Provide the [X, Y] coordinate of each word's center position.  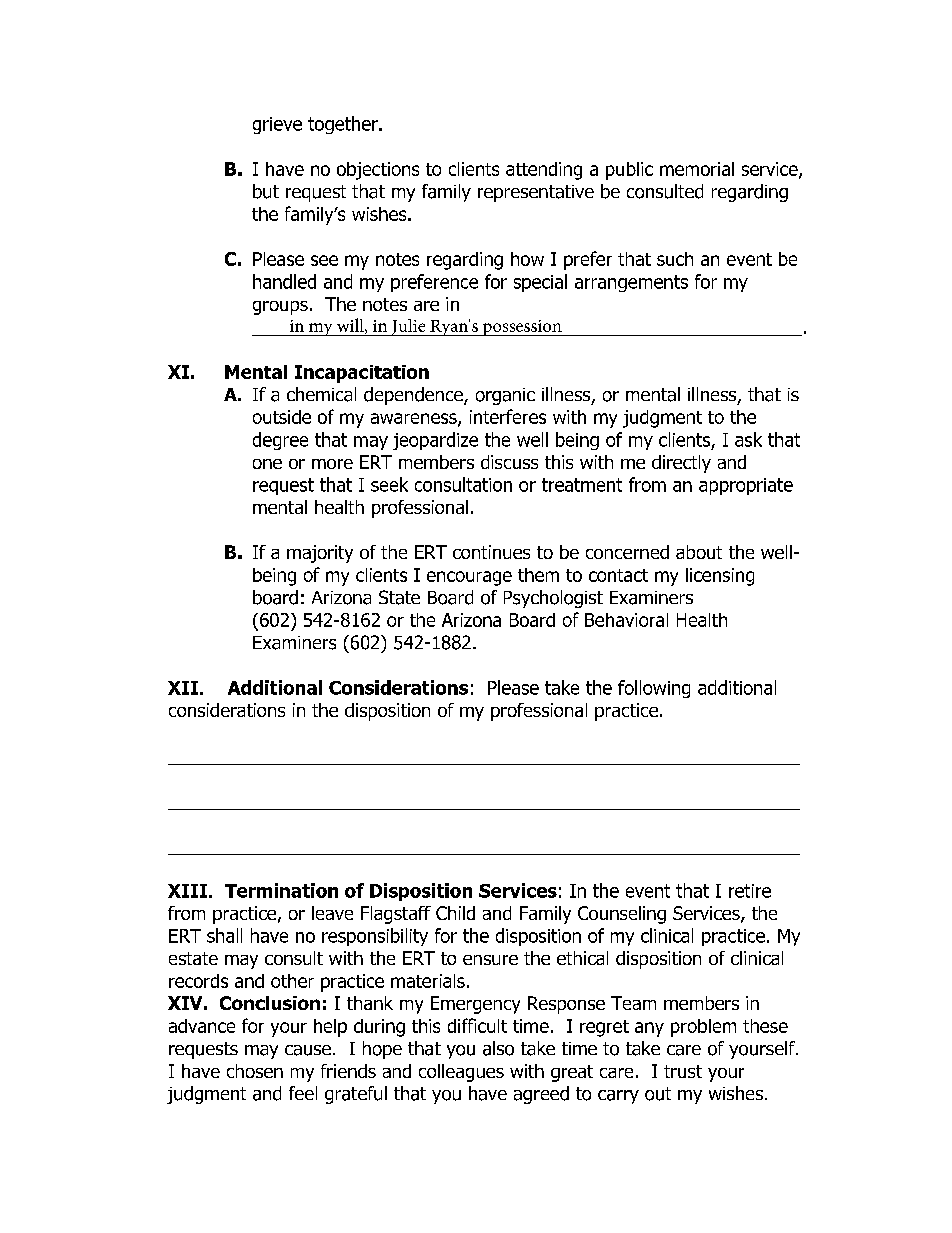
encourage [469, 578]
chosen [255, 1071]
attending [544, 171]
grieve [277, 125]
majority [320, 554]
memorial [697, 169]
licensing [720, 577]
